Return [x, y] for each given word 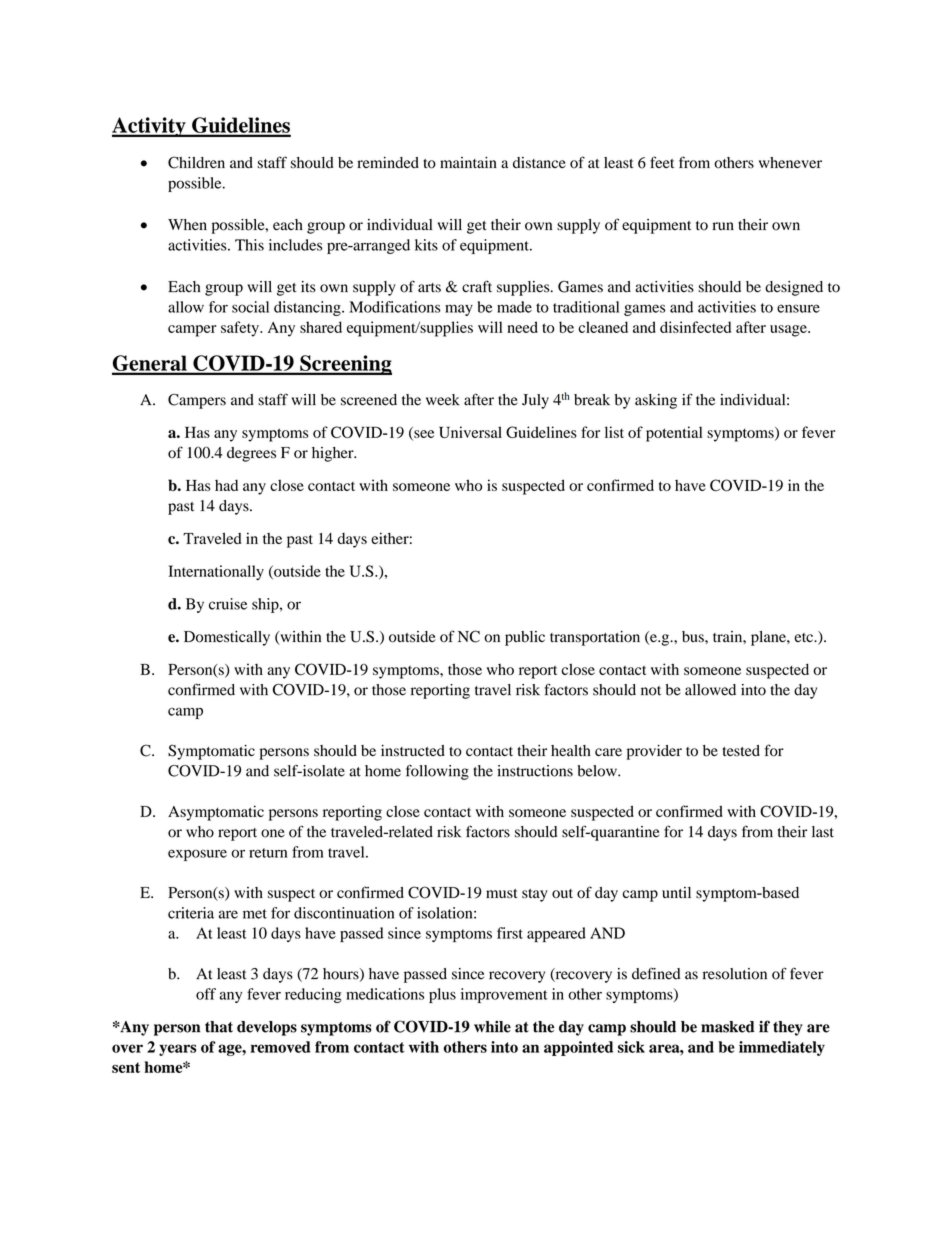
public [525, 638]
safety [241, 329]
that [219, 1027]
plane [769, 638]
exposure [197, 855]
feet [662, 162]
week [443, 400]
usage [789, 331]
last [823, 832]
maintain [468, 162]
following [437, 772]
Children [196, 162]
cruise [228, 604]
